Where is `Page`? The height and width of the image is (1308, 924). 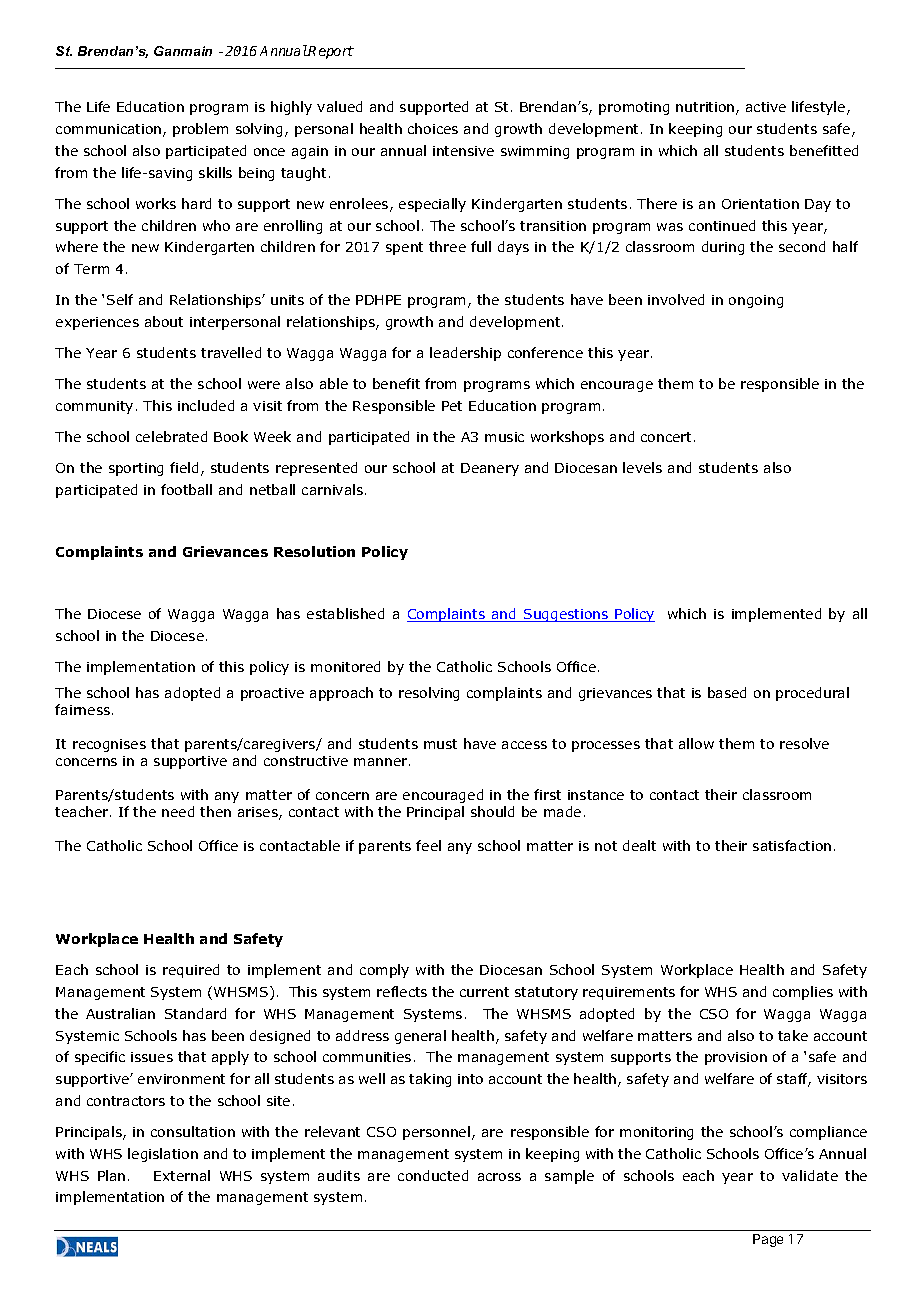
Page is located at coordinates (768, 1240).
